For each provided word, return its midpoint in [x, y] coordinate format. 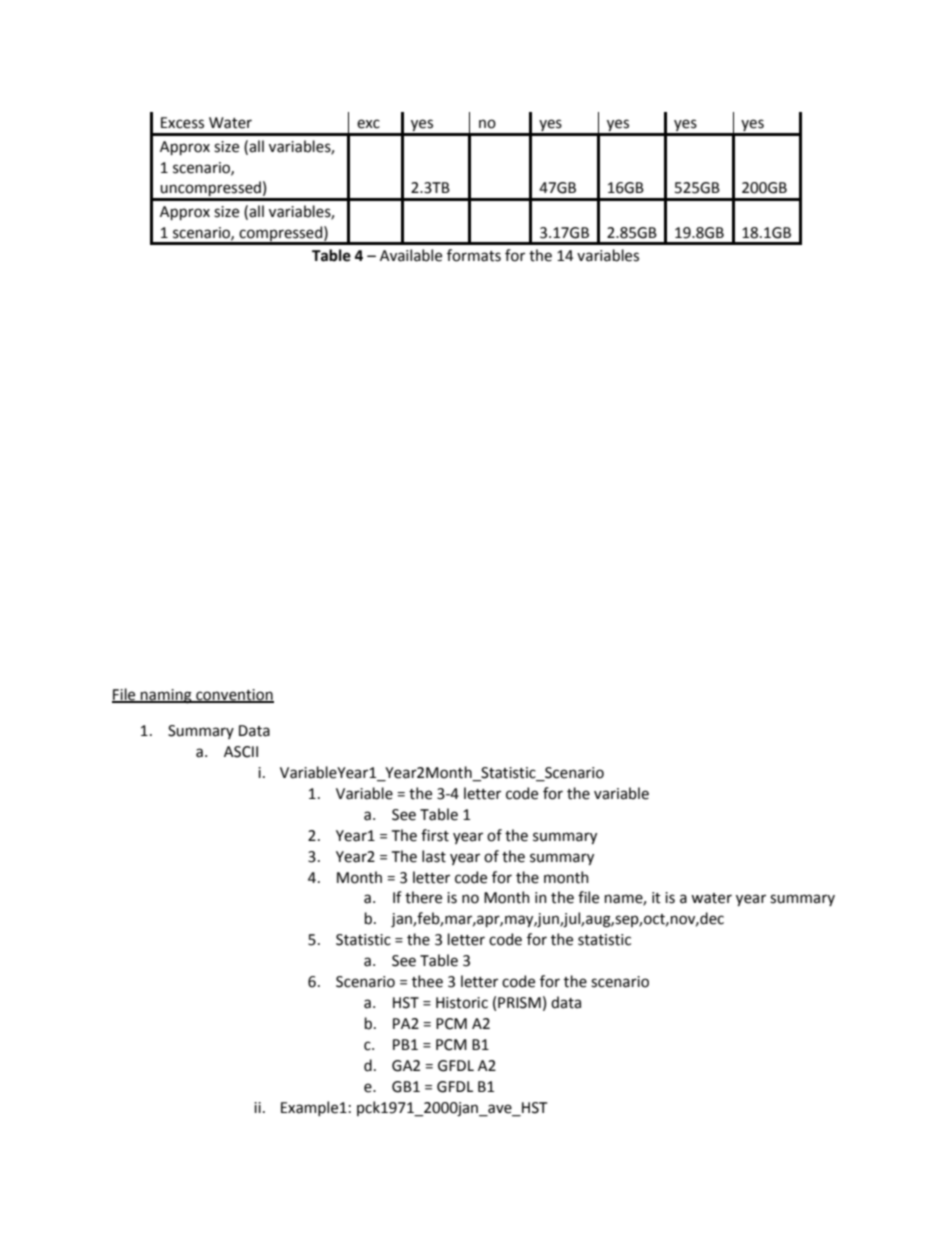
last [434, 856]
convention [234, 695]
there [423, 897]
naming [166, 696]
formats [474, 255]
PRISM [519, 1003]
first [435, 835]
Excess [182, 123]
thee [427, 981]
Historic [462, 1003]
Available [411, 255]
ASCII [241, 752]
